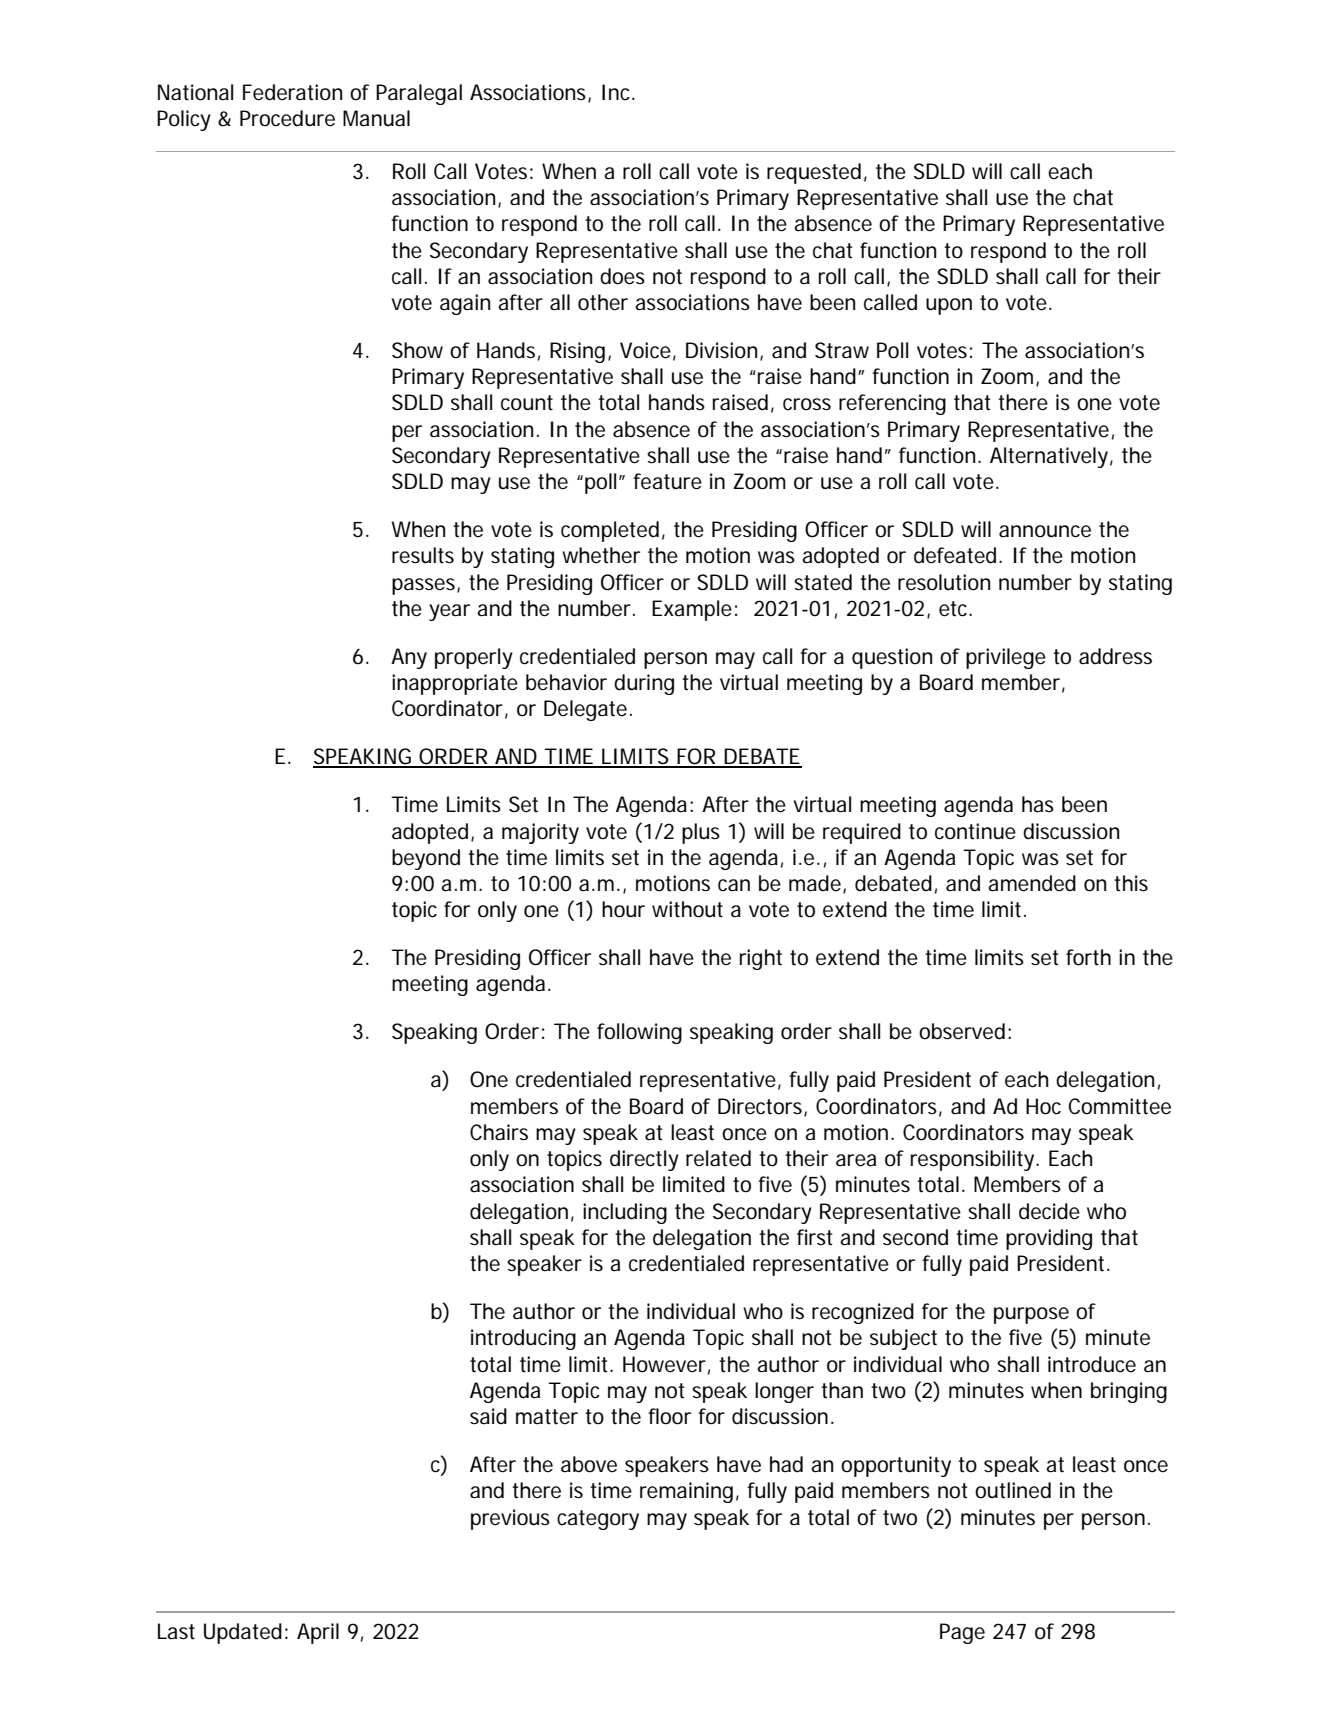  Describe the element at coordinates (287, 118) in the document. I see `Procedure` at that location.
